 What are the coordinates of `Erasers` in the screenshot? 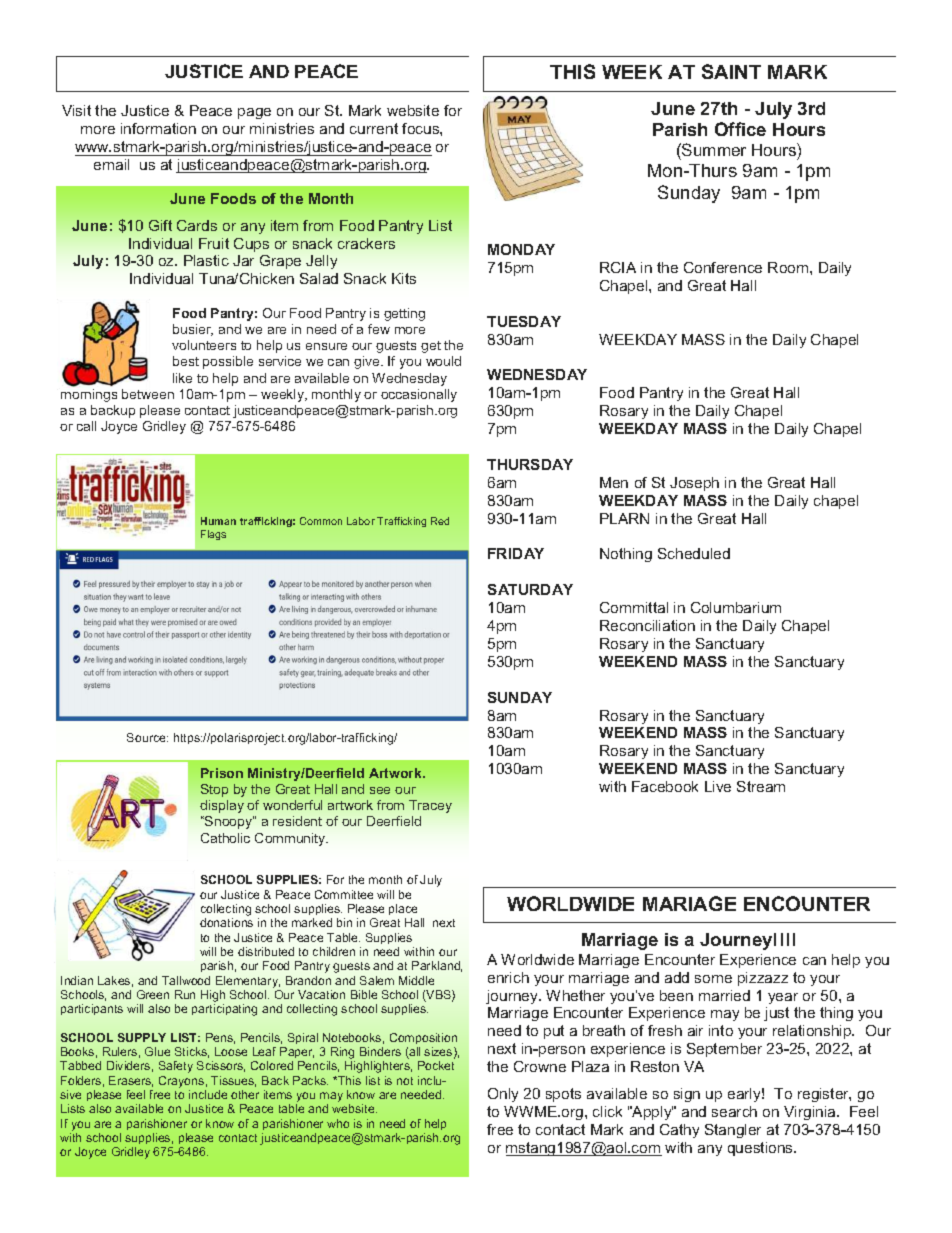 It's located at (131, 1081).
